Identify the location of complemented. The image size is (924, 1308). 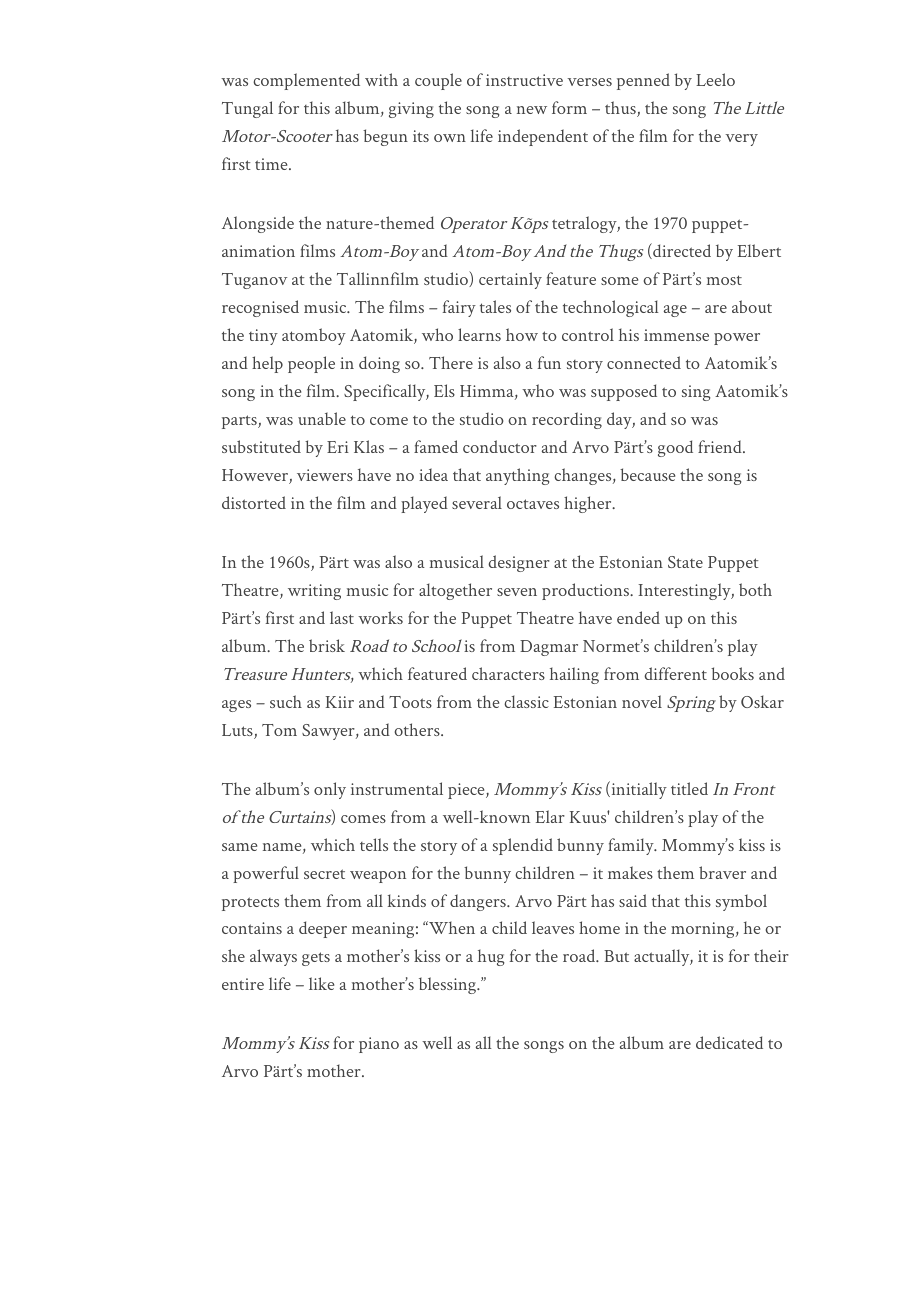
(306, 81).
